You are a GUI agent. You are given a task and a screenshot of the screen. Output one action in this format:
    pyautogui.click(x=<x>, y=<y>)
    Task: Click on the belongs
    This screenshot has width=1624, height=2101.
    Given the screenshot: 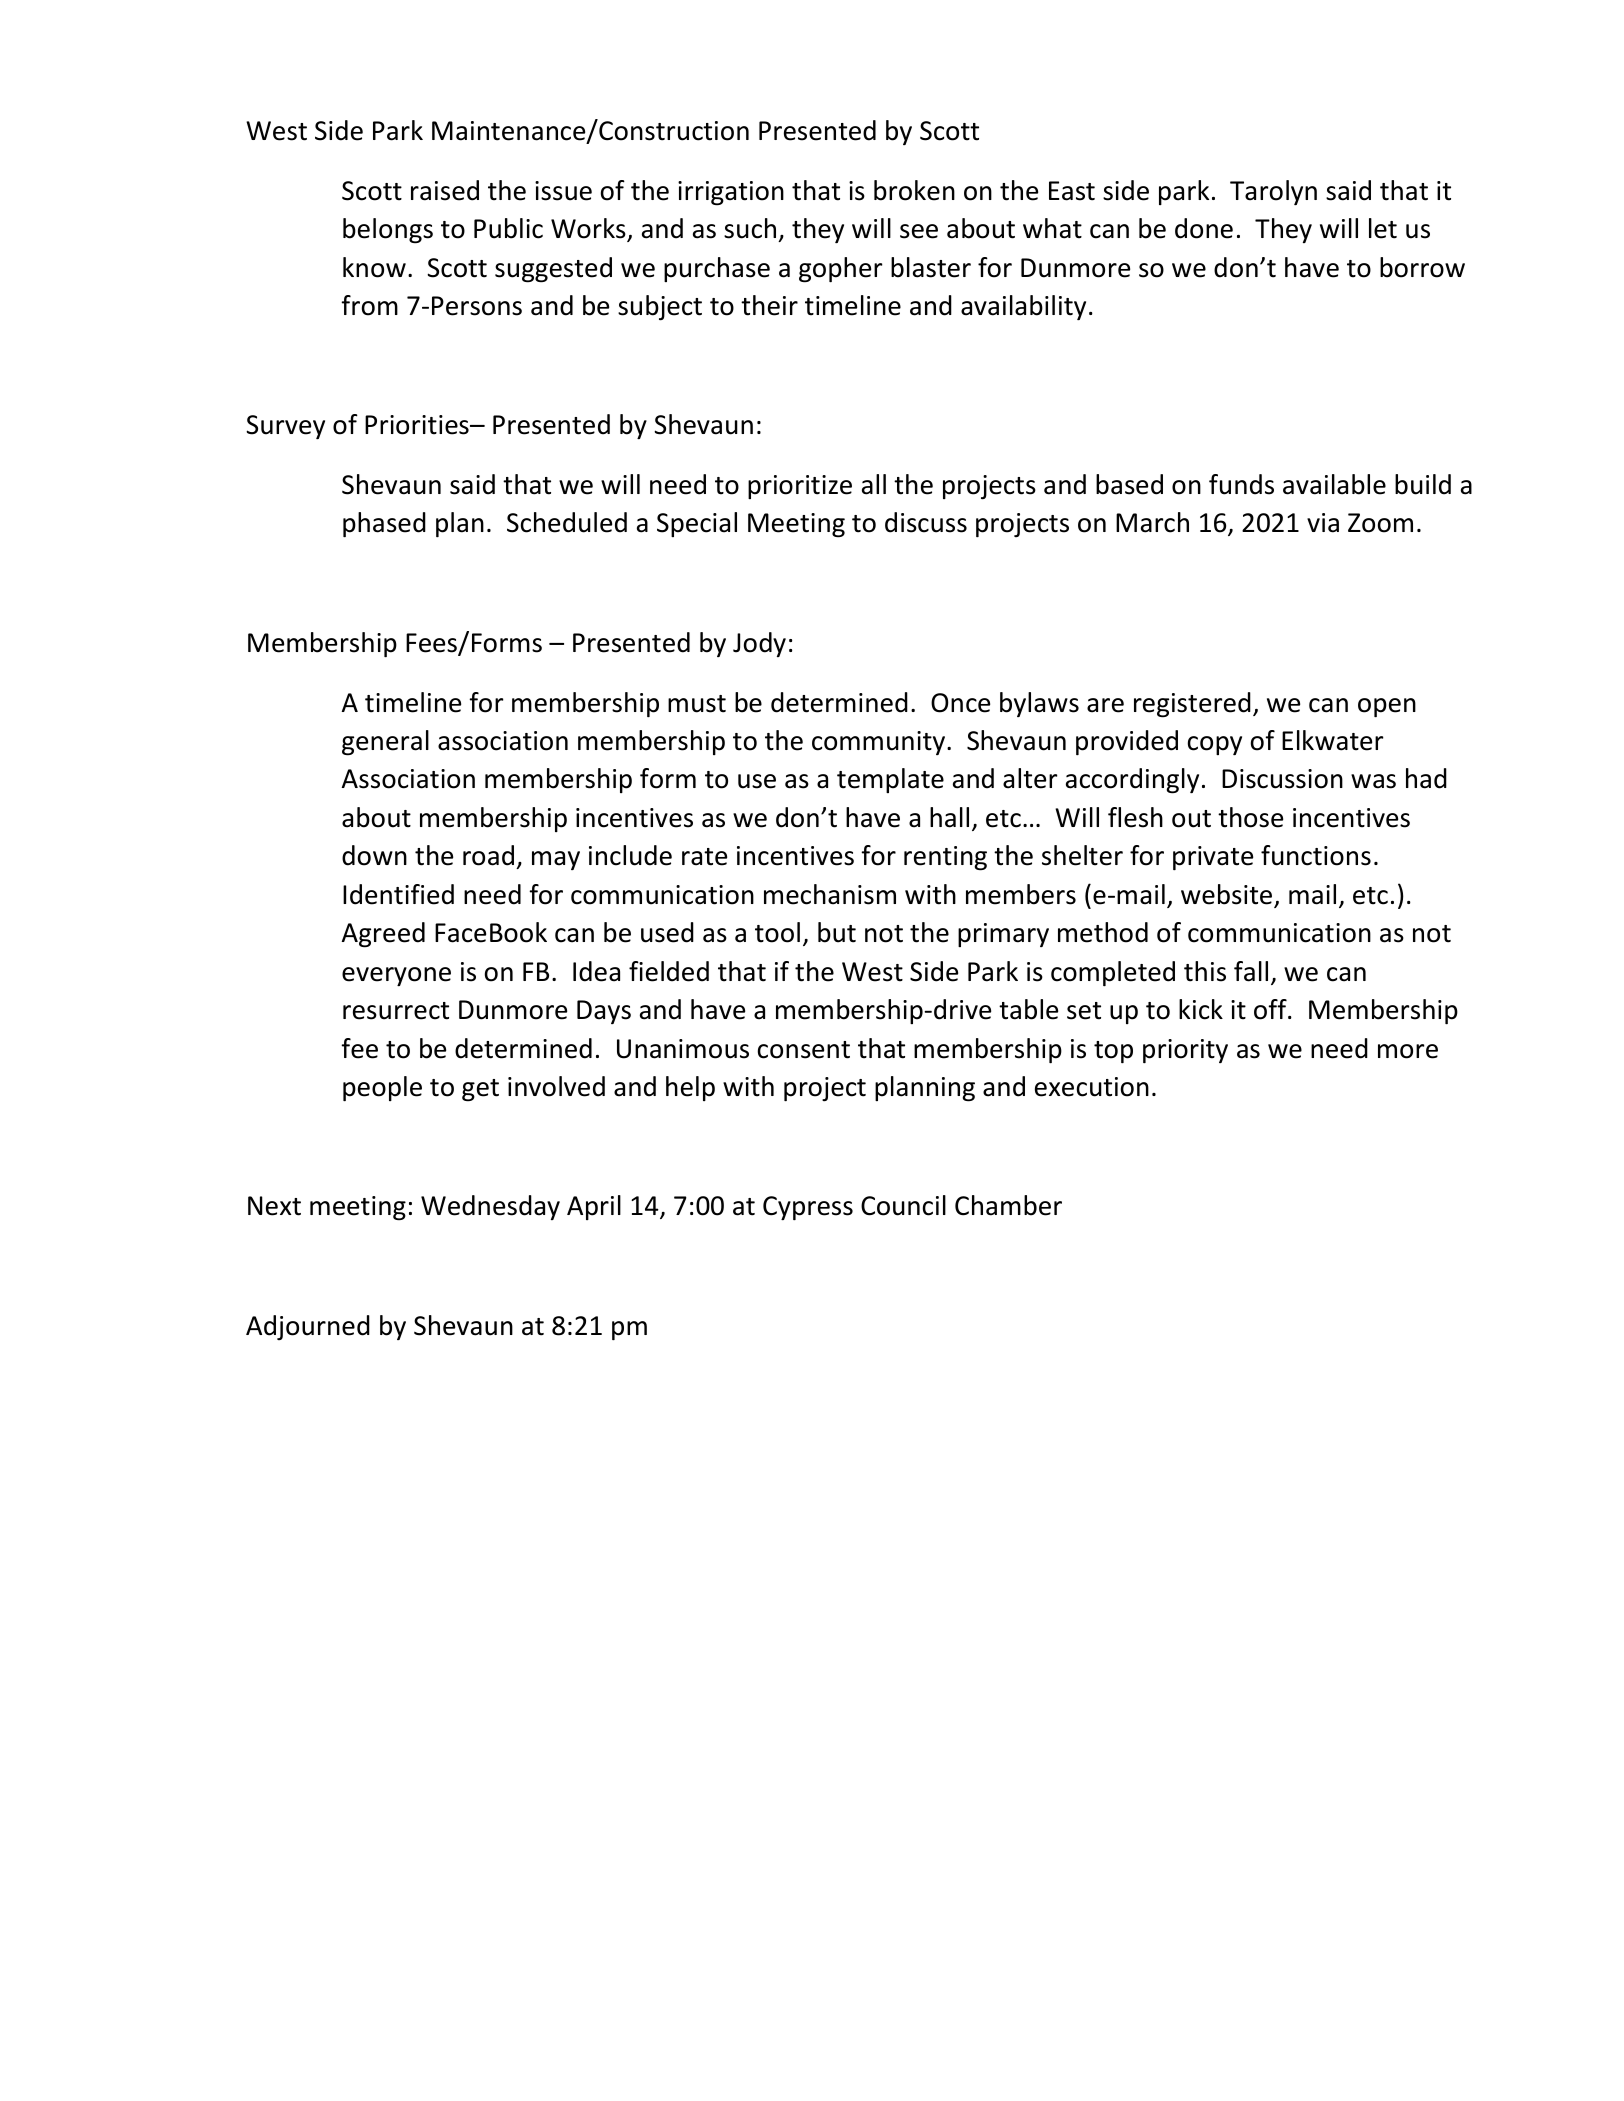 What is the action you would take?
    pyautogui.click(x=388, y=231)
